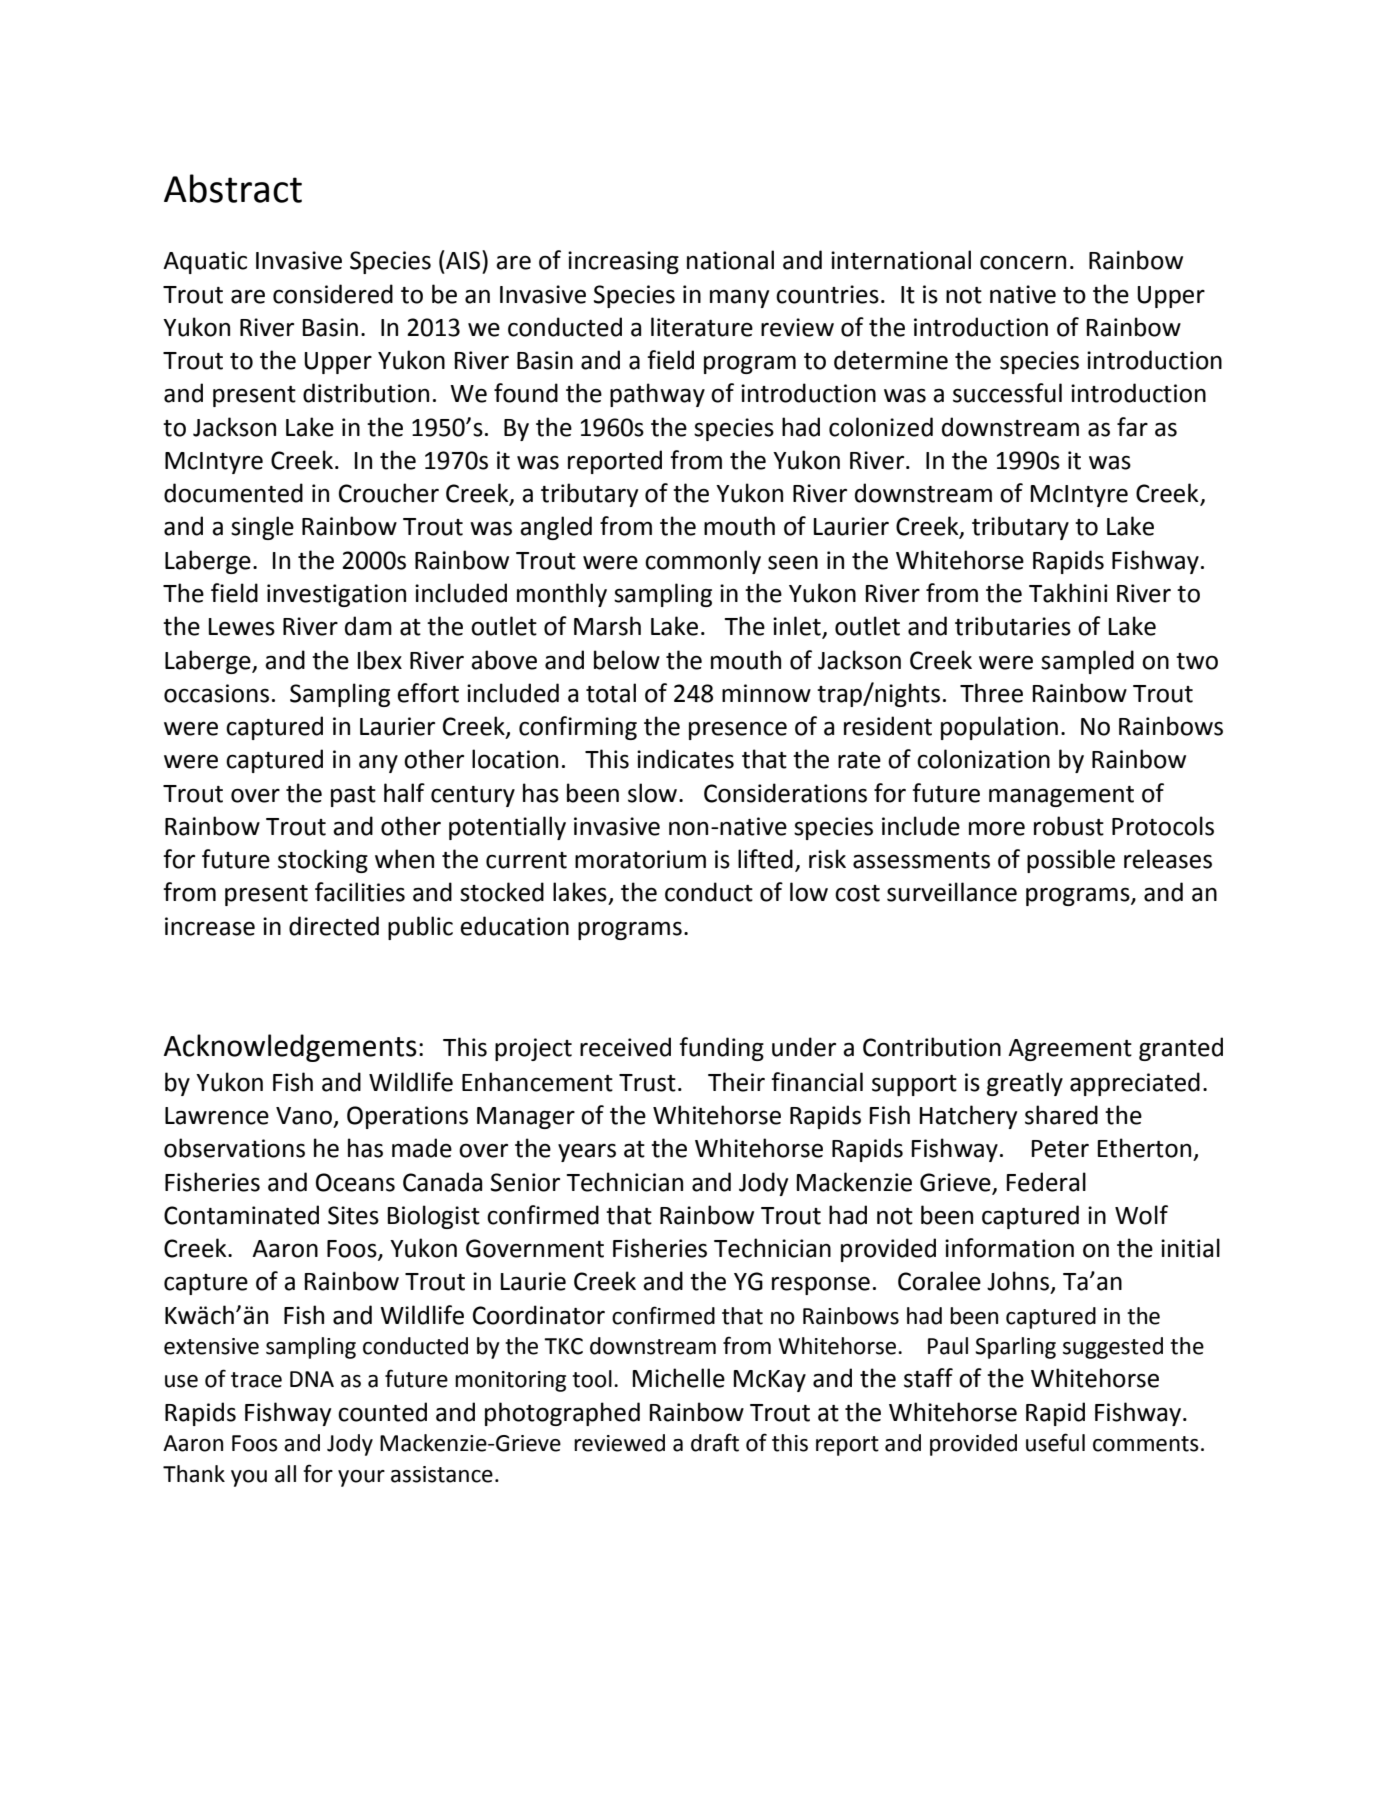  Describe the element at coordinates (1055, 1442) in the screenshot. I see `useful` at that location.
